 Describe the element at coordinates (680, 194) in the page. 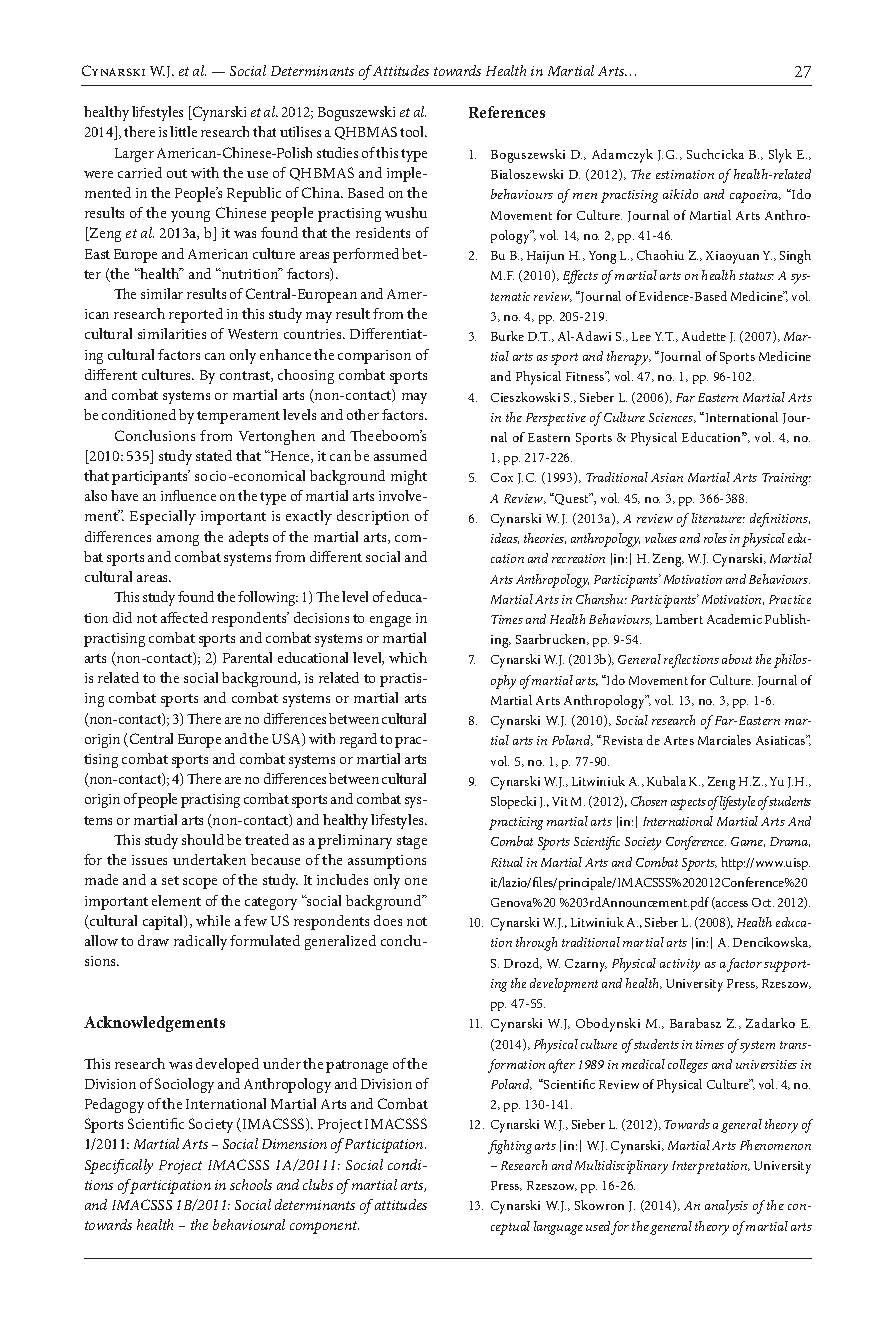

I see `aikido` at that location.
